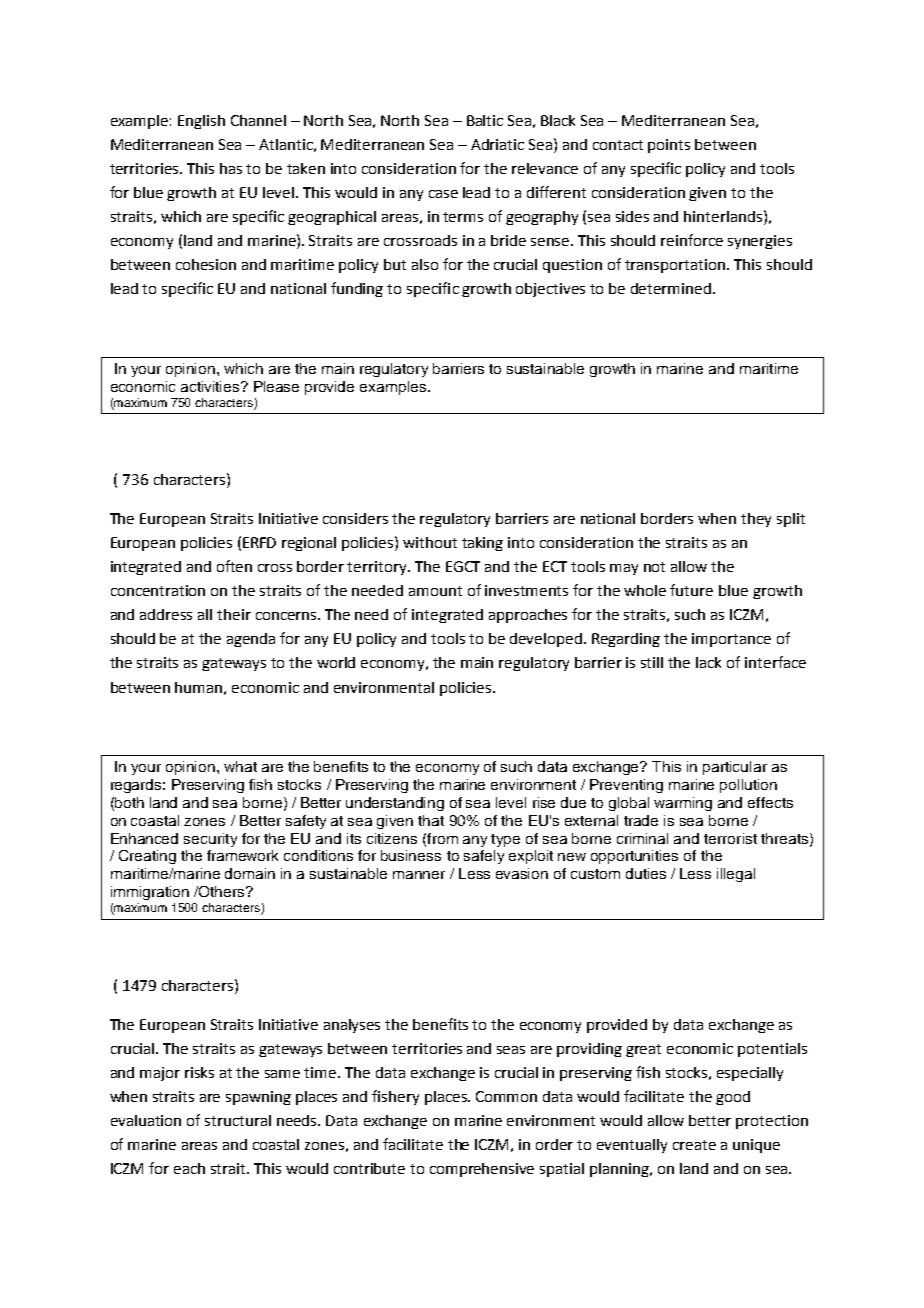 Image resolution: width=924 pixels, height=1308 pixels. What do you see at coordinates (210, 840) in the document?
I see `security` at bounding box center [210, 840].
